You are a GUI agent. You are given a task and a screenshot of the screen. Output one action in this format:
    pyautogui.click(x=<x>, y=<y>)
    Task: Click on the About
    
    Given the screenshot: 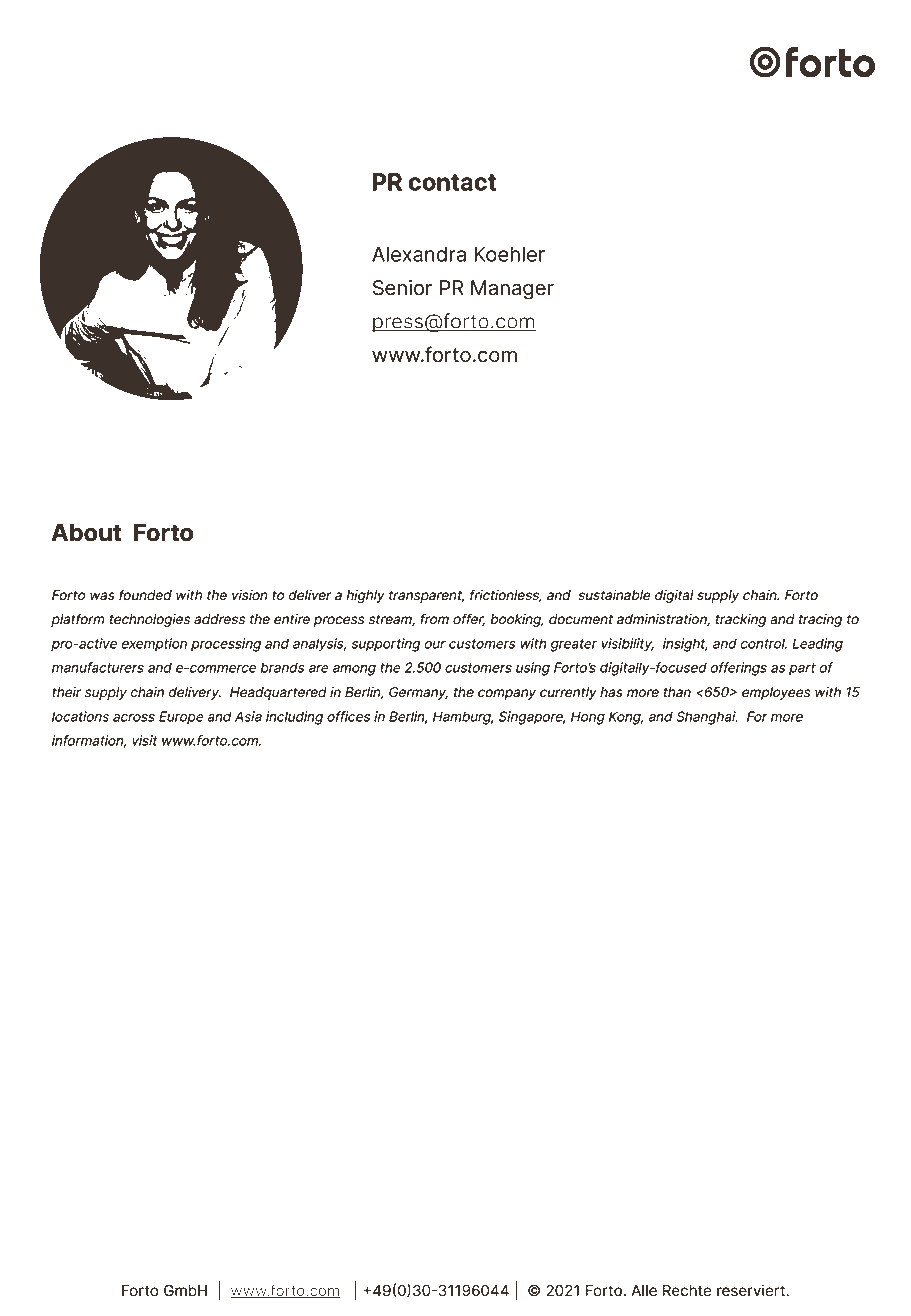 What is the action you would take?
    pyautogui.click(x=86, y=532)
